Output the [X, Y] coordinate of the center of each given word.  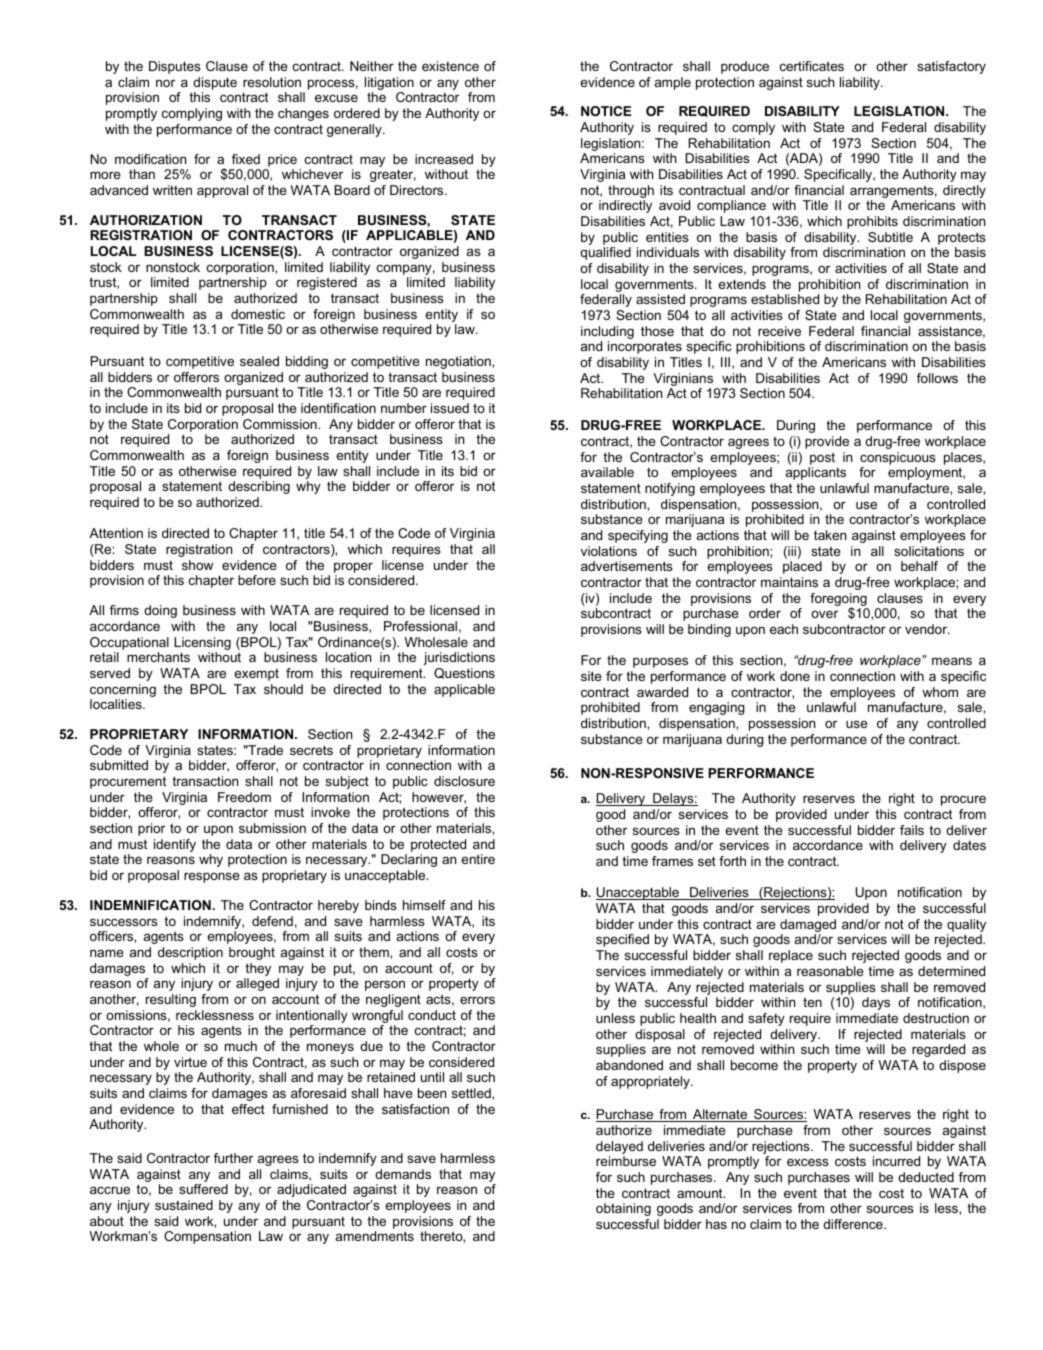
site [591, 676]
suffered [203, 1189]
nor [165, 83]
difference [854, 1224]
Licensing [202, 643]
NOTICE [606, 111]
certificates [812, 66]
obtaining [623, 1209]
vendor [927, 629]
